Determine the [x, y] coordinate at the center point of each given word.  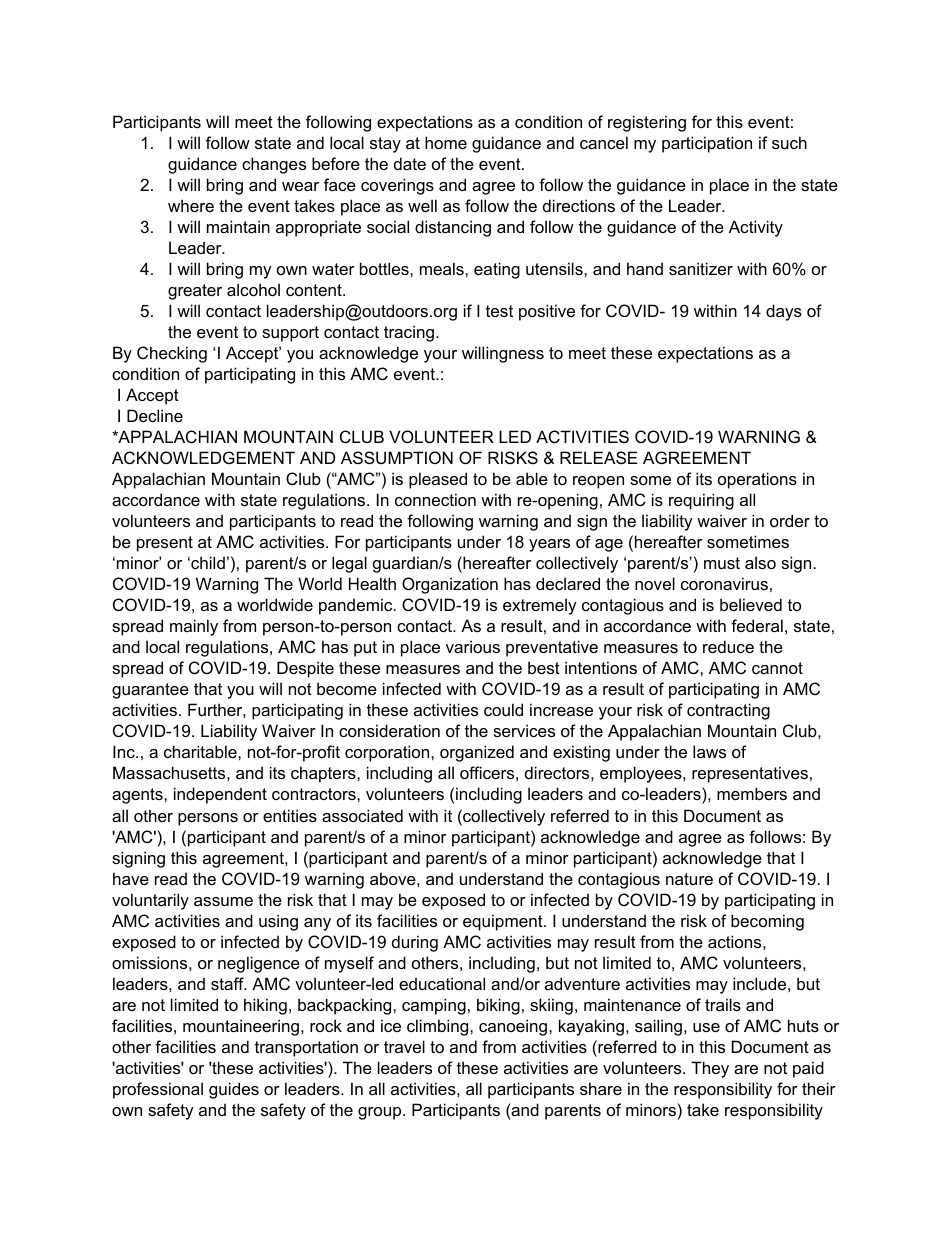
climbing [439, 1027]
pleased [438, 480]
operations [757, 480]
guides [234, 1090]
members [752, 793]
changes [274, 165]
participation [707, 144]
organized [477, 753]
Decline [155, 415]
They [710, 1069]
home [446, 142]
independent [220, 795]
